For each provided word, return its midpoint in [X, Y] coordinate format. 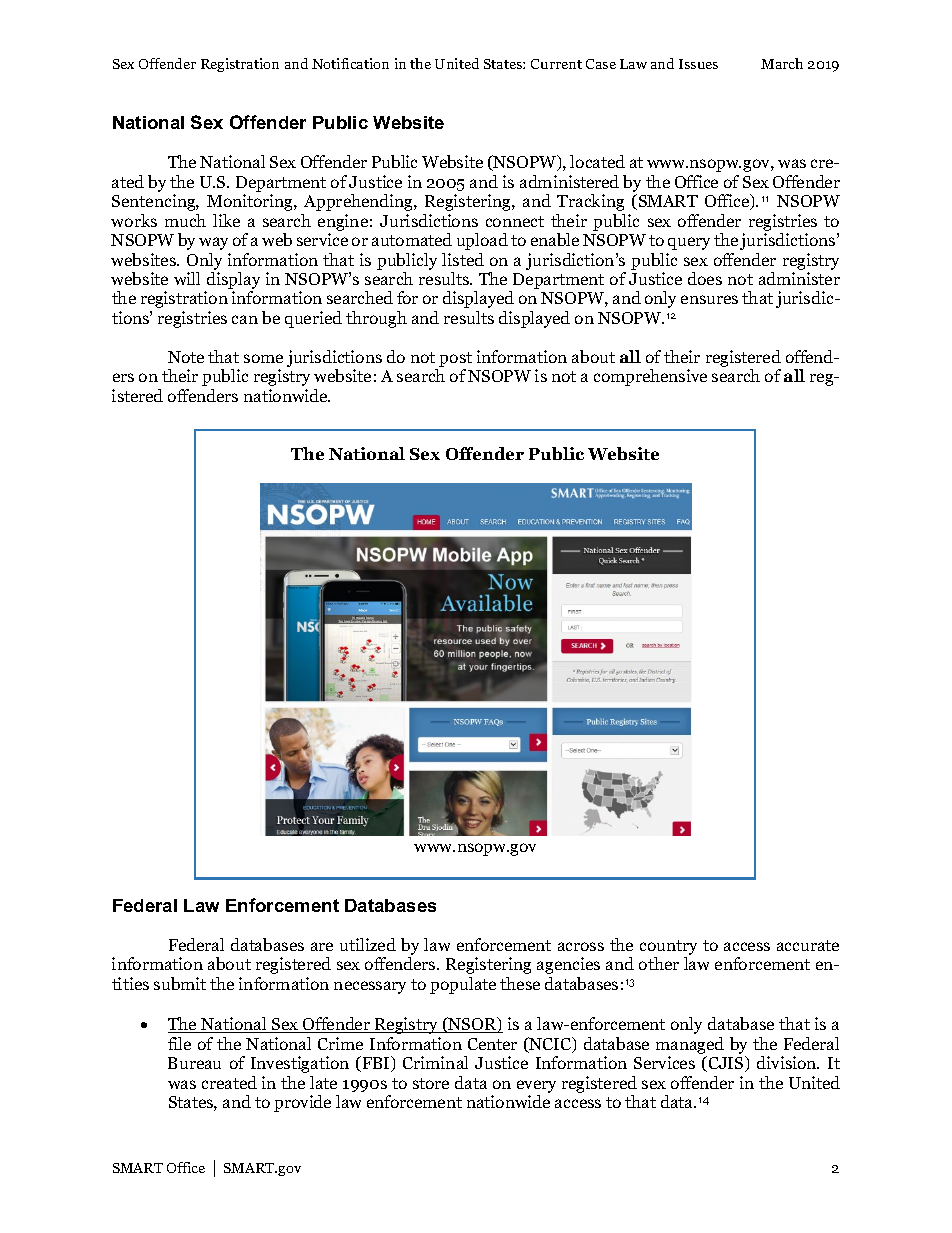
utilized [368, 944]
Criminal [435, 1062]
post [455, 361]
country [668, 949]
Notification [350, 63]
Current [556, 64]
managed [690, 1045]
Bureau [194, 1063]
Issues [698, 64]
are [322, 946]
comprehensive [650, 377]
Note [186, 357]
